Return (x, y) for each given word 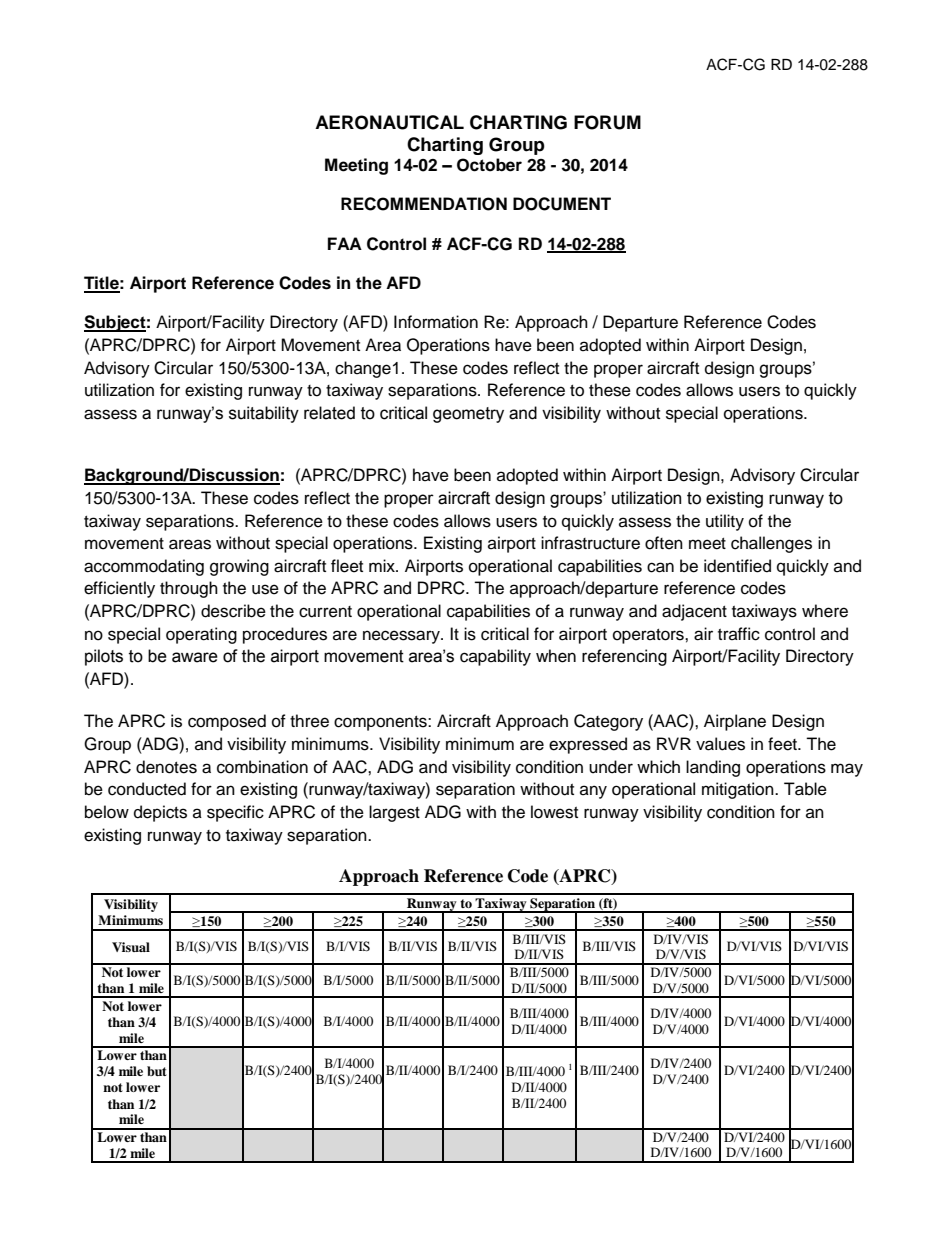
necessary (402, 637)
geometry (468, 415)
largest (394, 813)
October (489, 165)
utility (725, 522)
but (157, 1071)
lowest (554, 812)
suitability (264, 414)
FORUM (607, 122)
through (189, 589)
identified (737, 566)
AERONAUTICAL (389, 122)
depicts (160, 813)
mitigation (739, 790)
